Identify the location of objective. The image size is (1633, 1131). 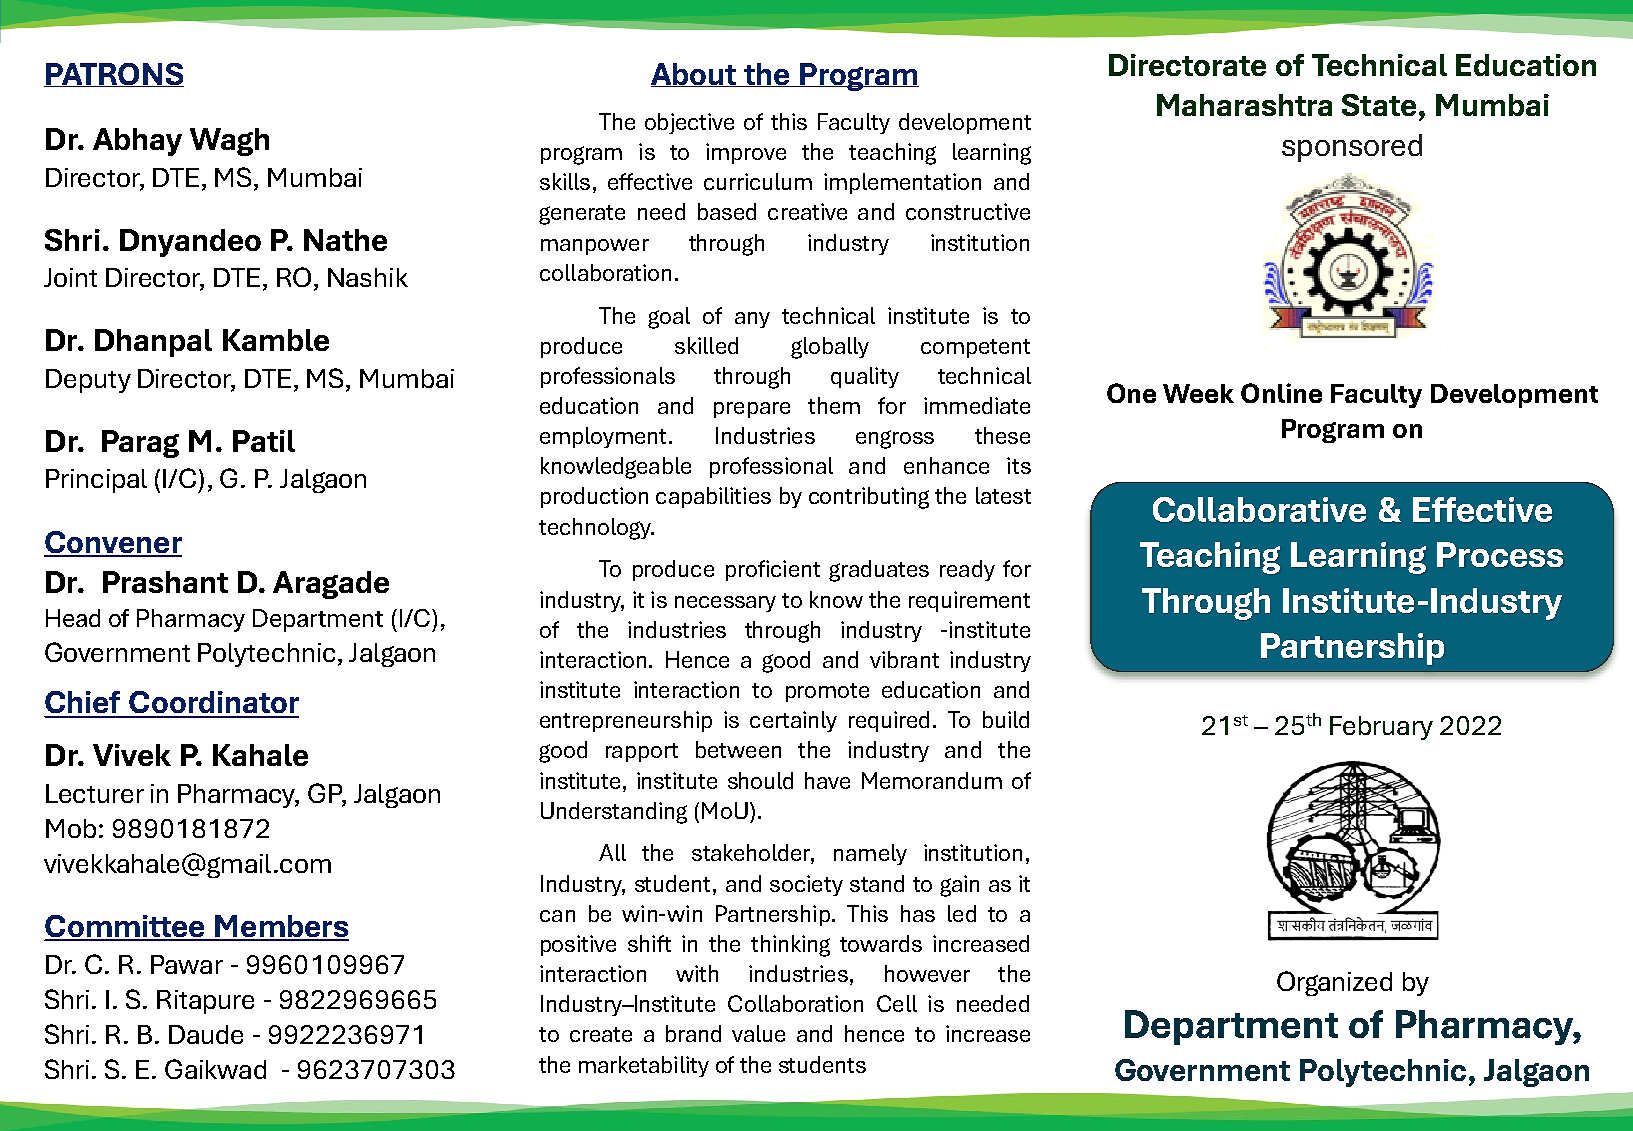
(689, 123).
